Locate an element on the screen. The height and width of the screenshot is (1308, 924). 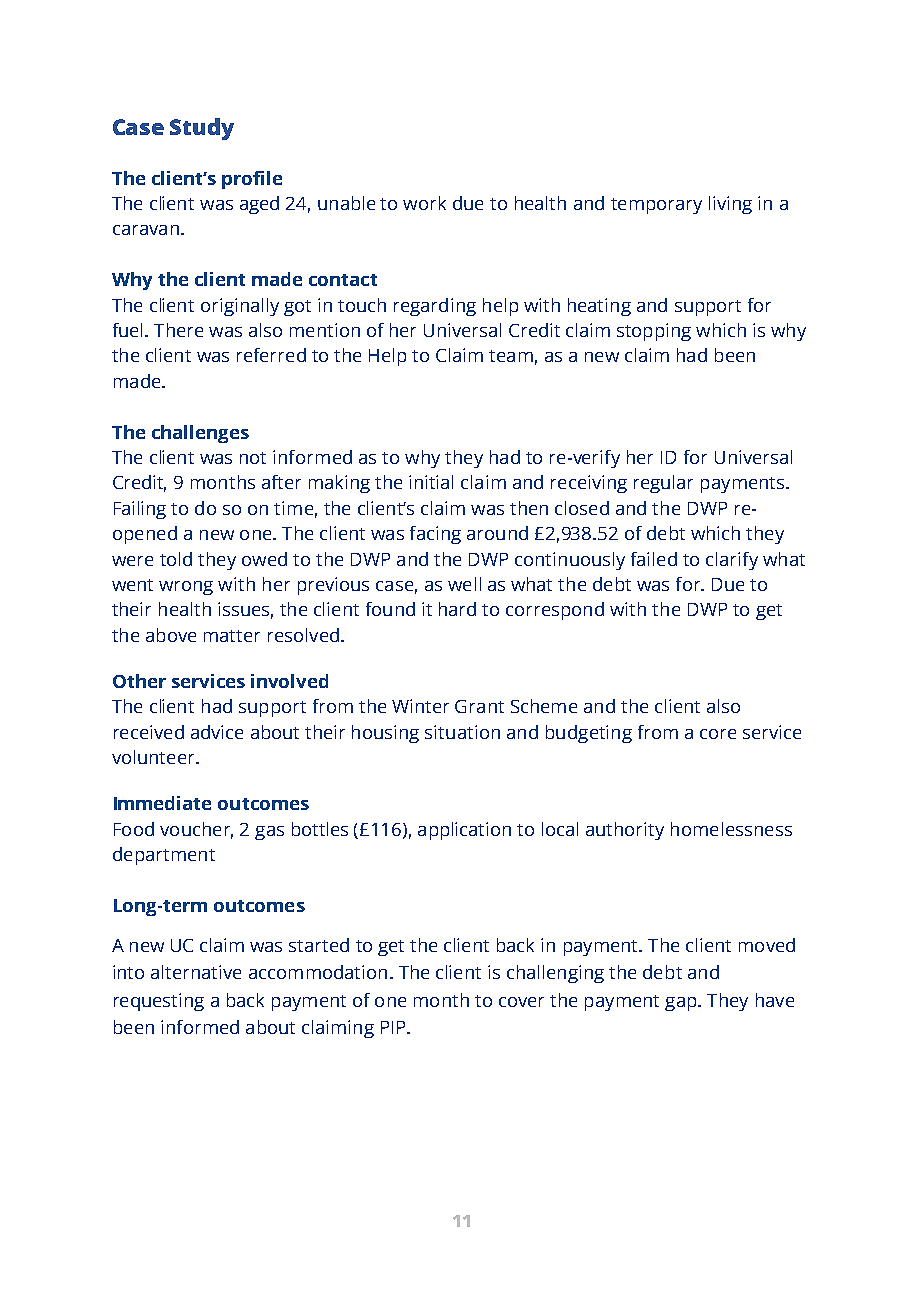
core is located at coordinates (718, 734).
